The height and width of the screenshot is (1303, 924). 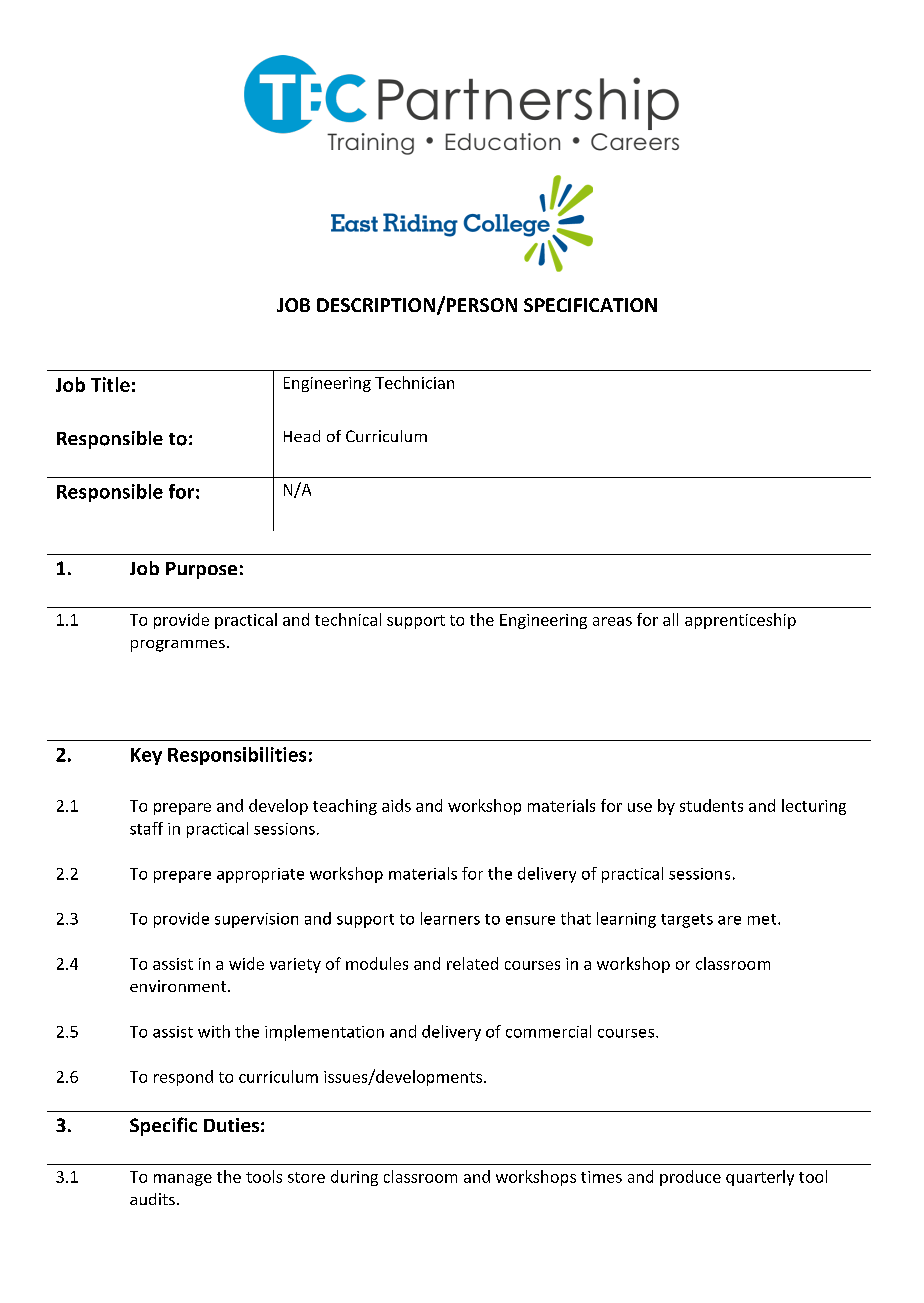 What do you see at coordinates (760, 1178) in the screenshot?
I see `quarterly` at bounding box center [760, 1178].
